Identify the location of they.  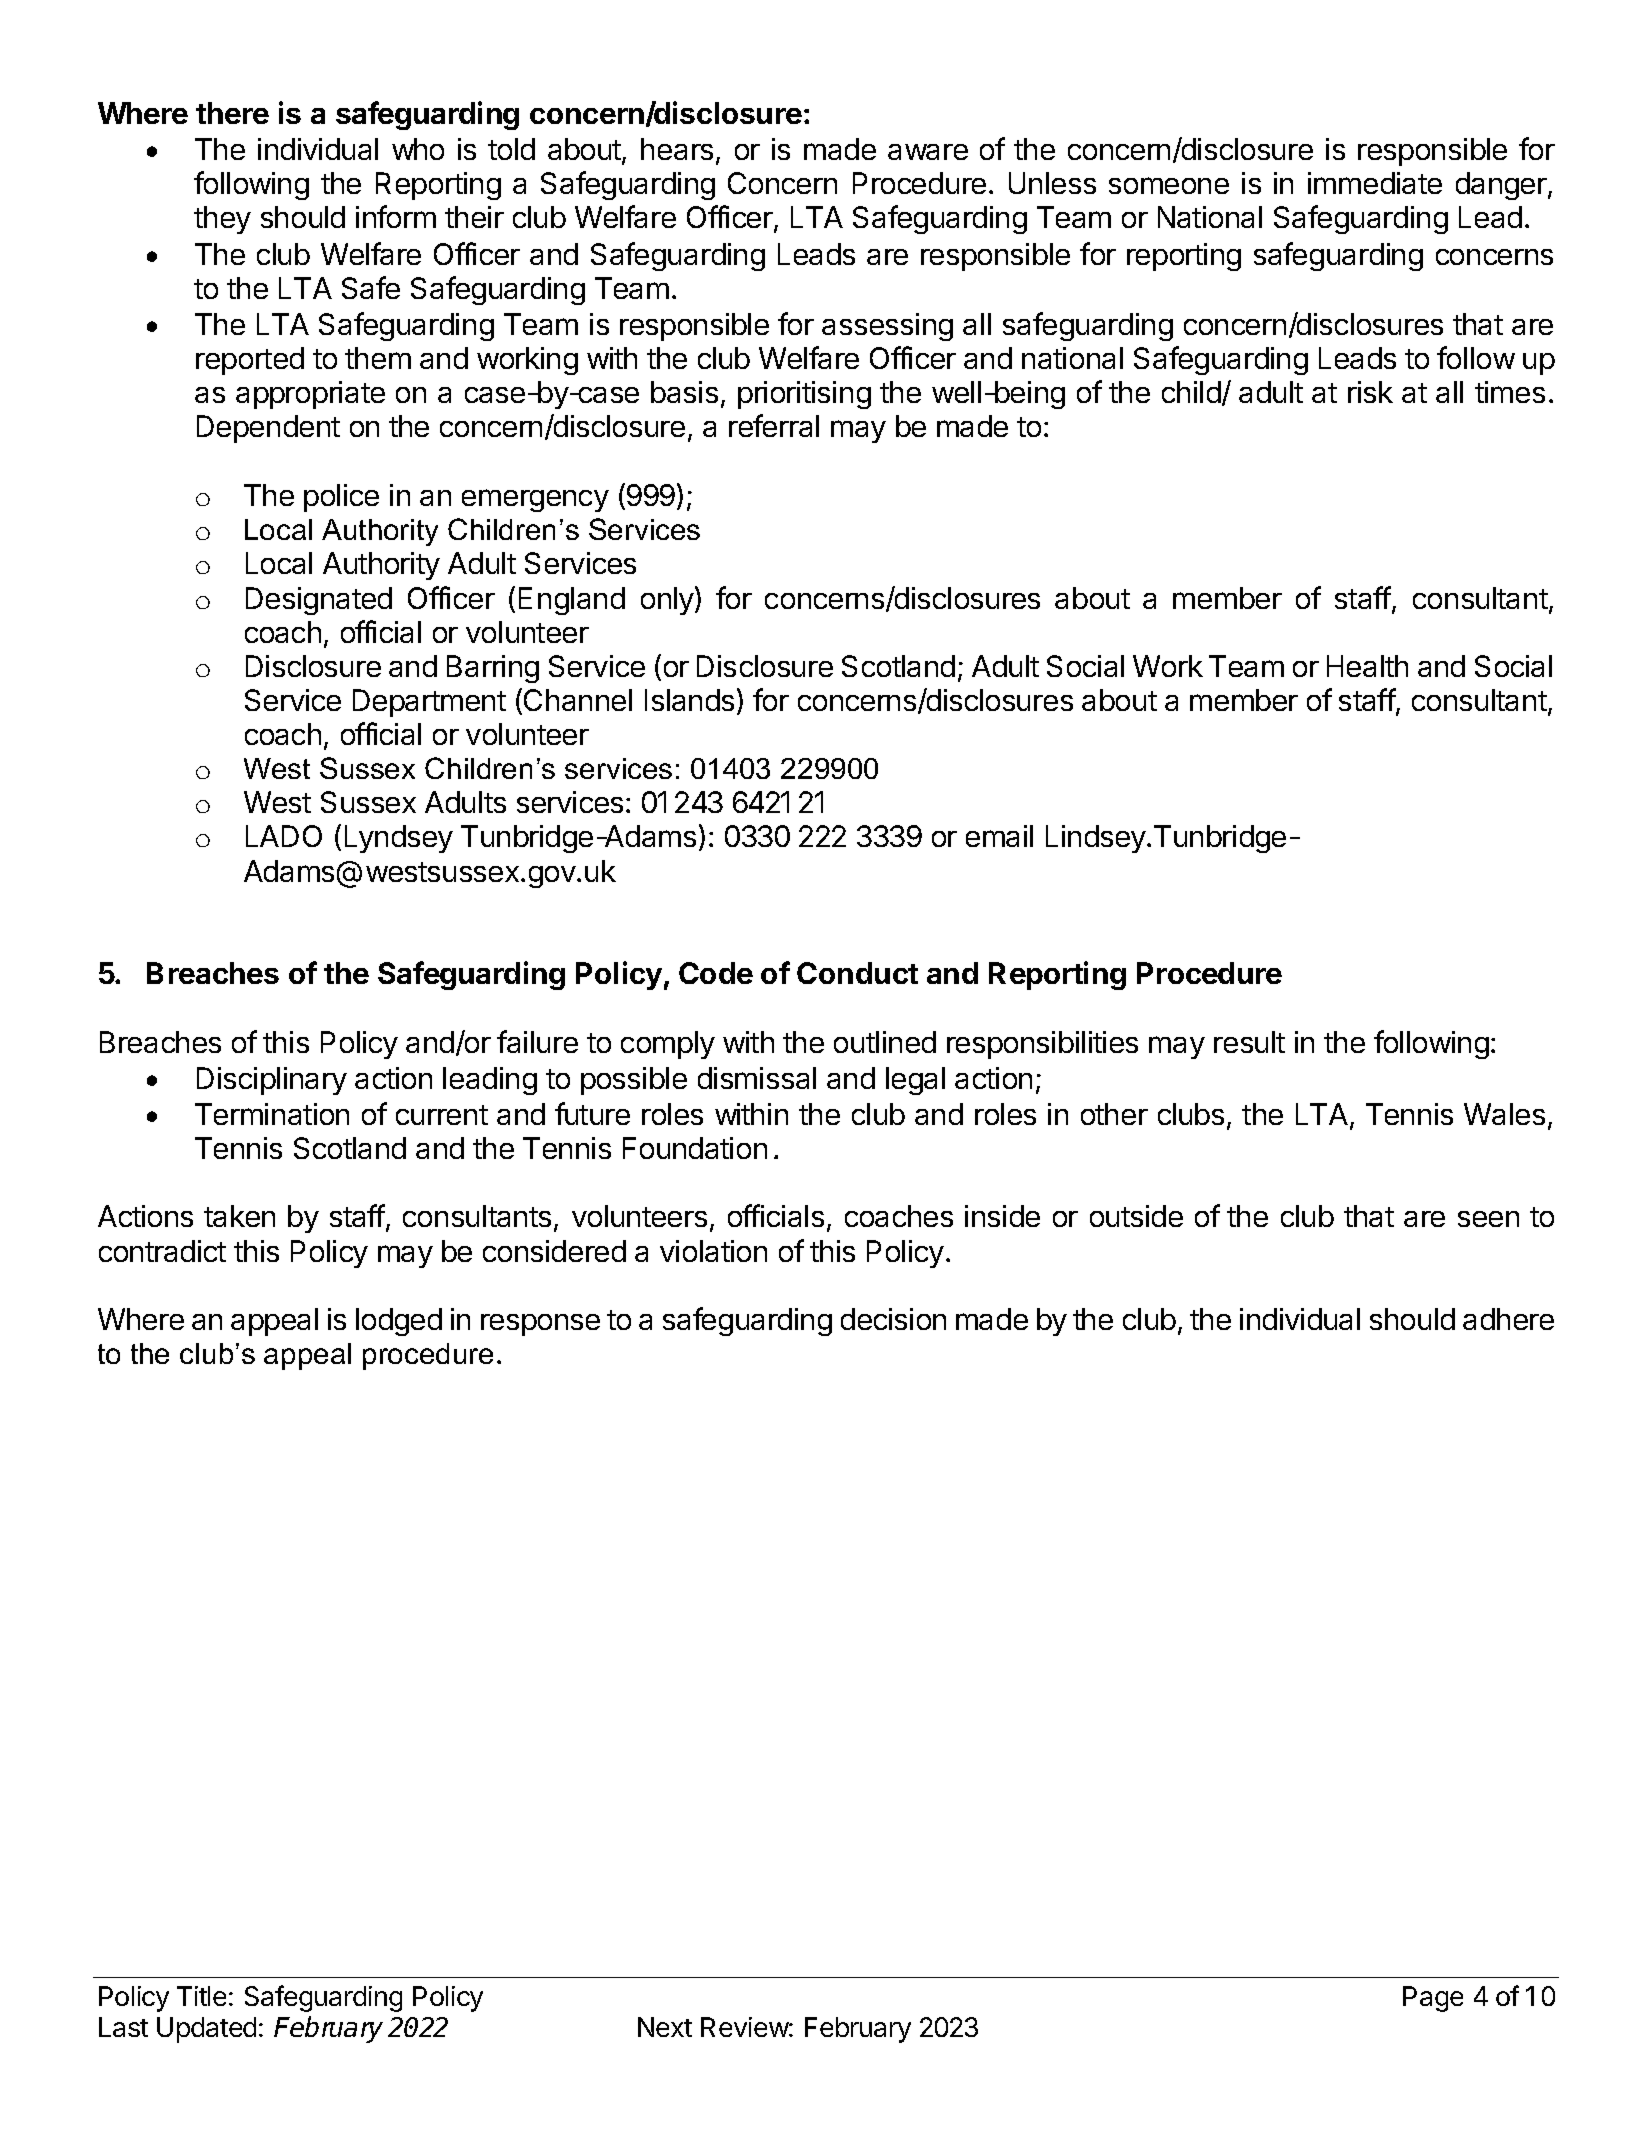
(222, 220).
